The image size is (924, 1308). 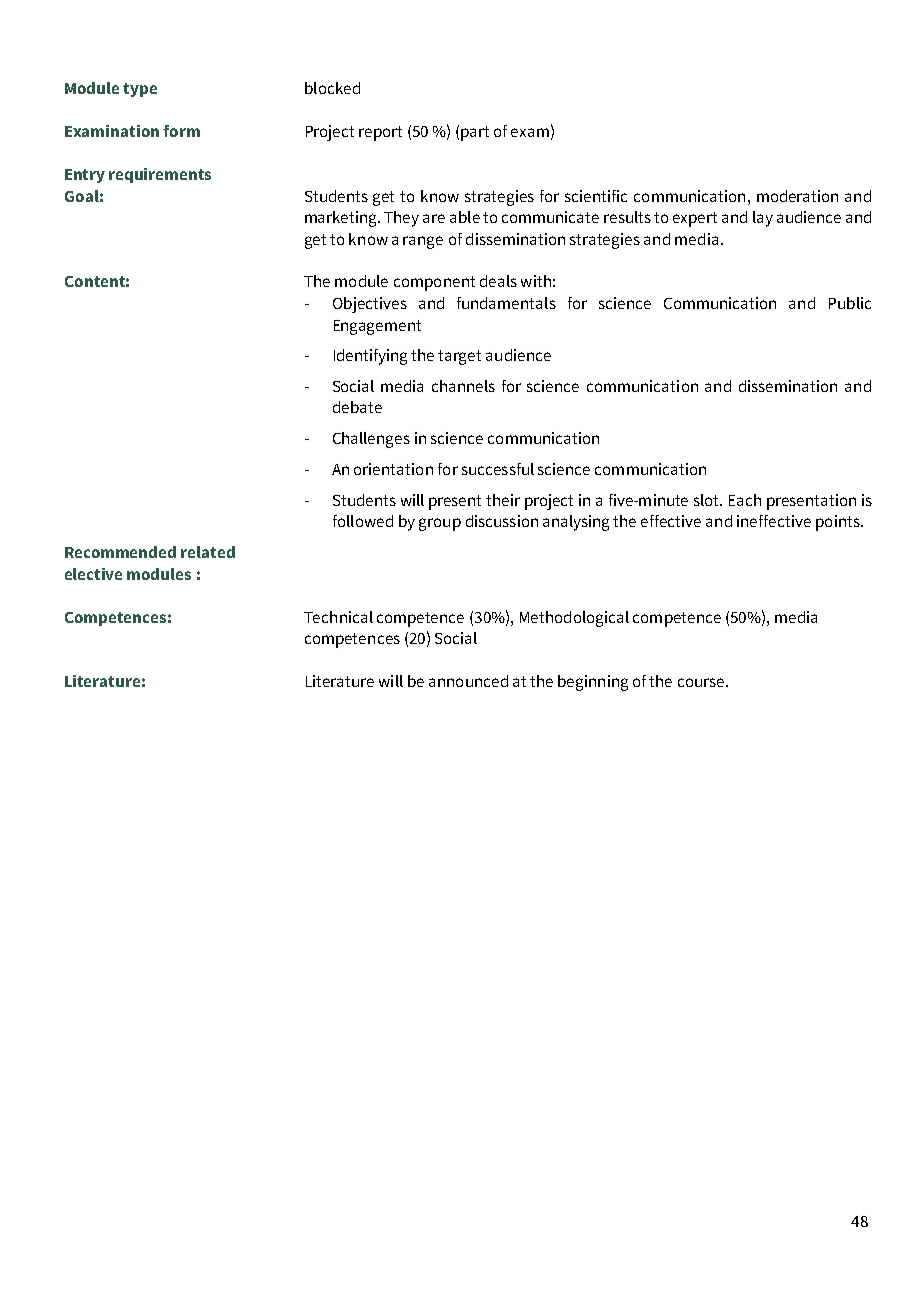 I want to click on announced, so click(x=468, y=681).
